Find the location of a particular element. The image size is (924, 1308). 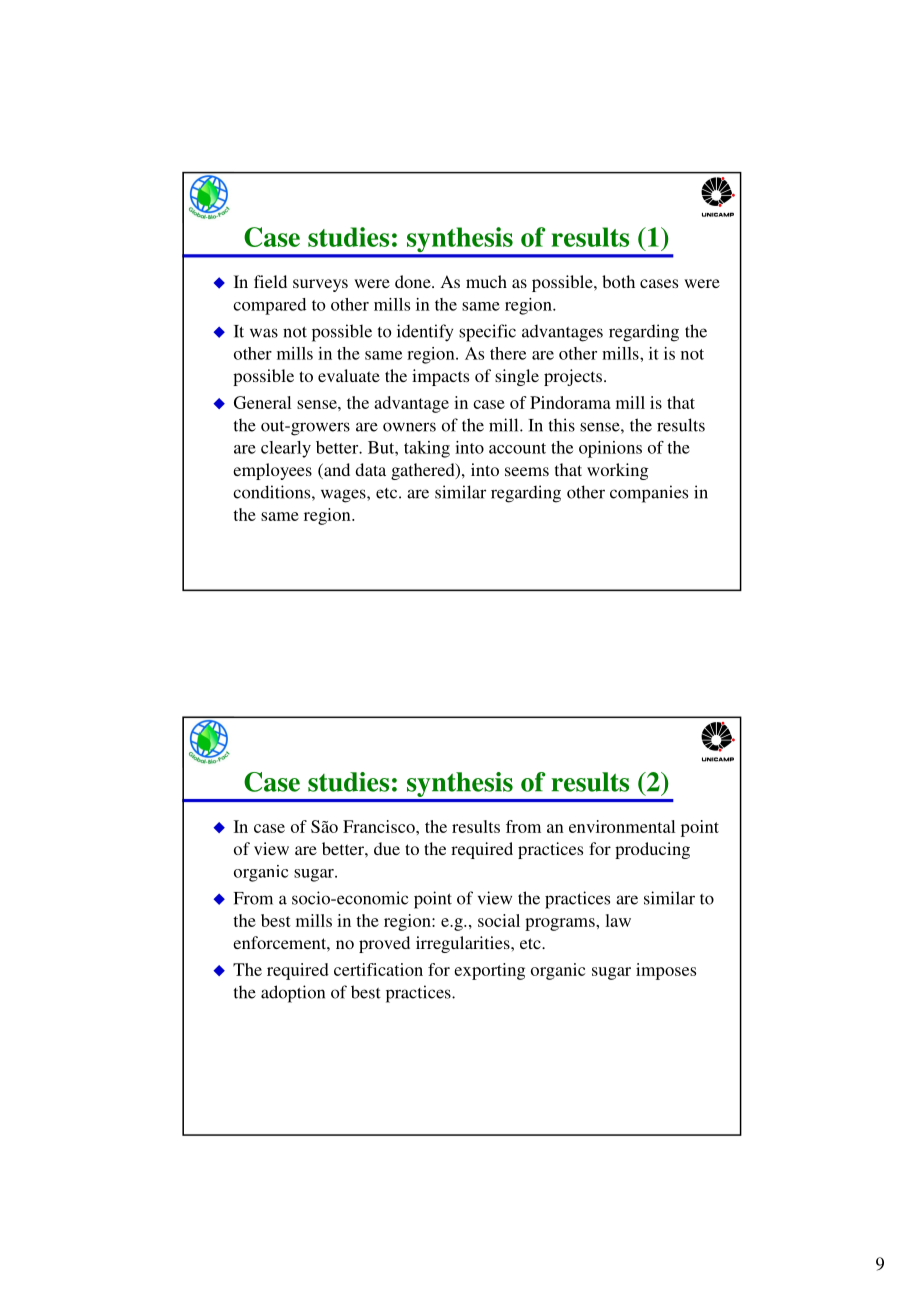

due is located at coordinates (387, 848).
